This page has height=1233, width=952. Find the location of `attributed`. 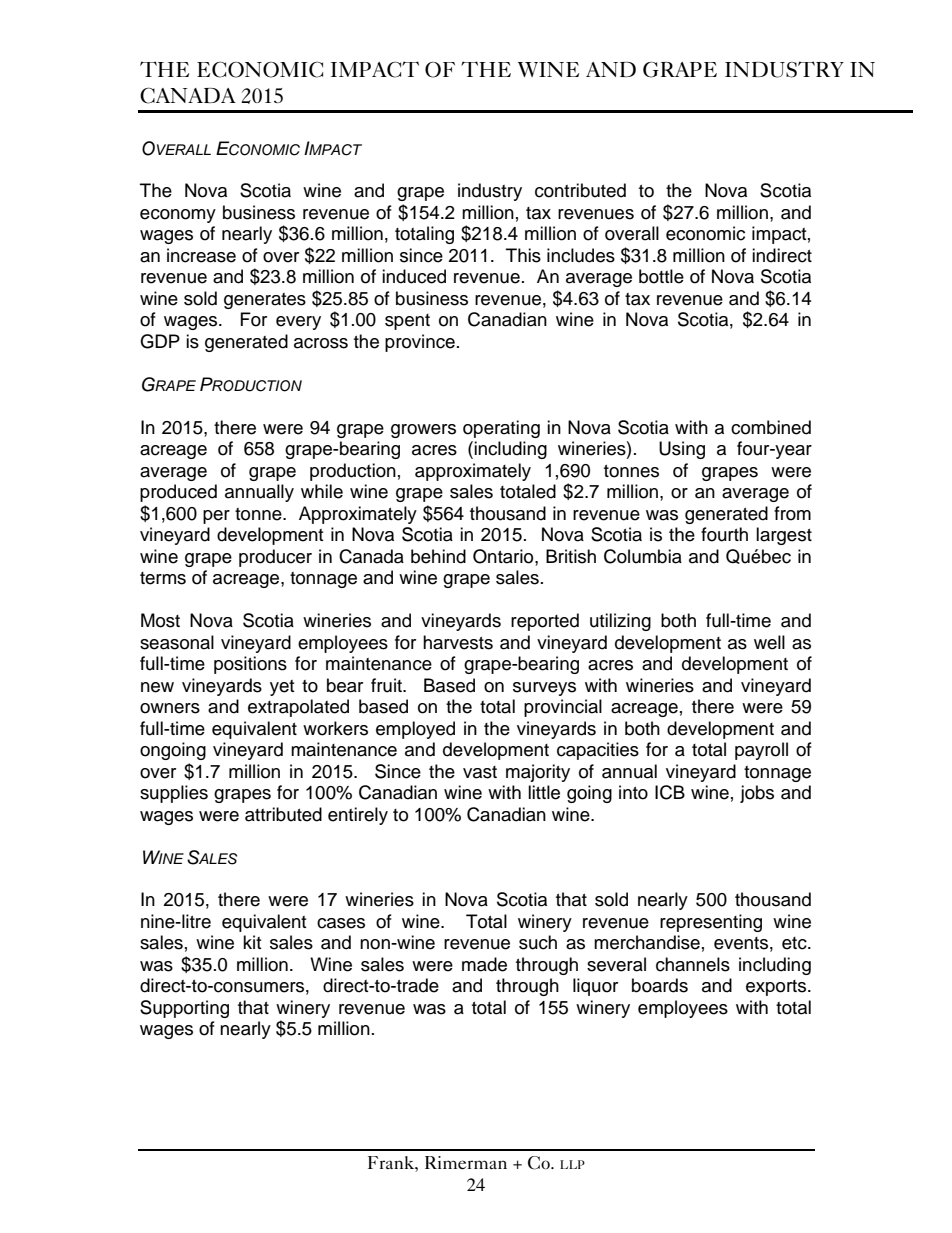

attributed is located at coordinates (283, 814).
